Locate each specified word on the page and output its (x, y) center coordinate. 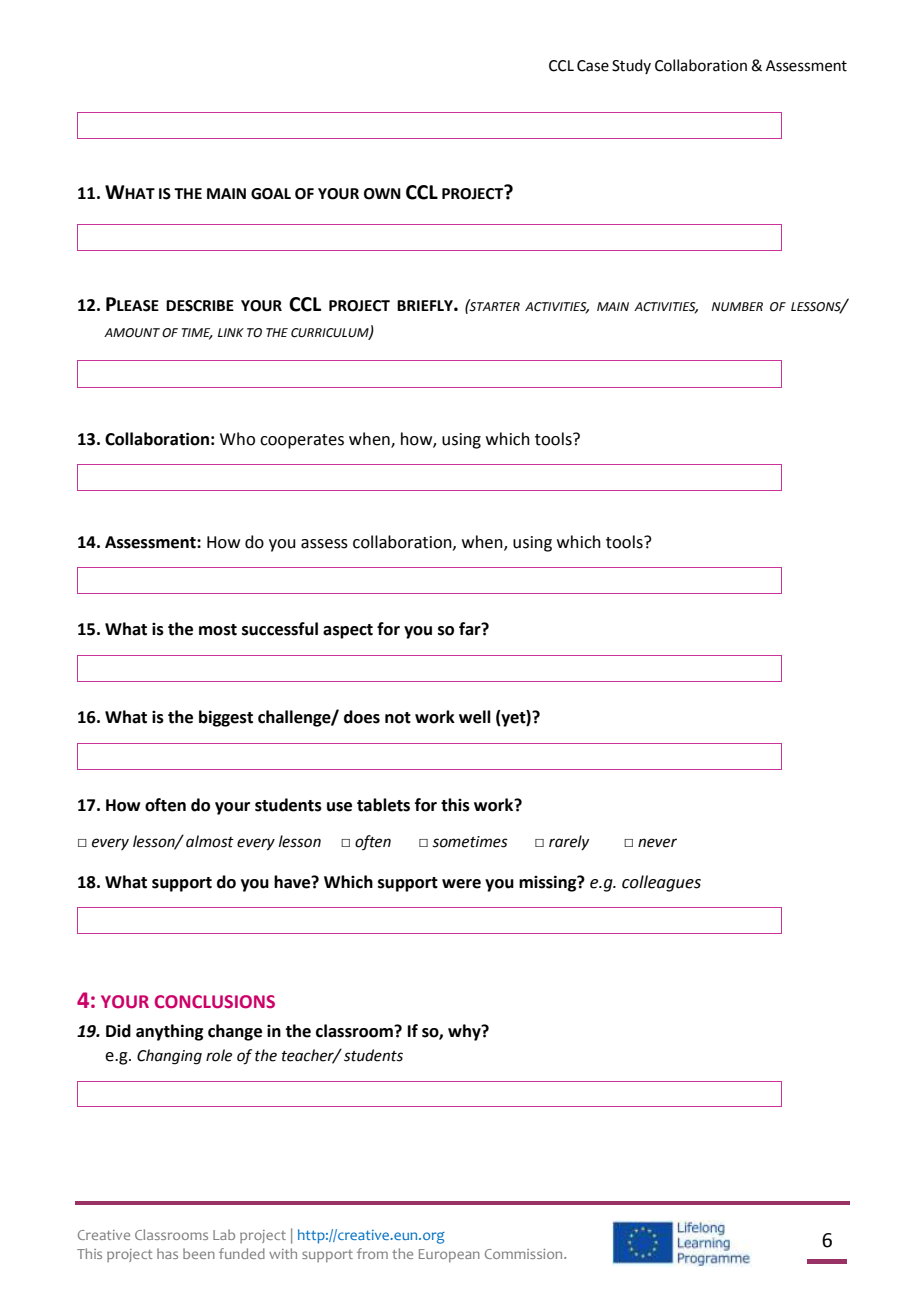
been (199, 1253)
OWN (382, 194)
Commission (525, 1254)
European (449, 1255)
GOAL (271, 194)
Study (631, 66)
